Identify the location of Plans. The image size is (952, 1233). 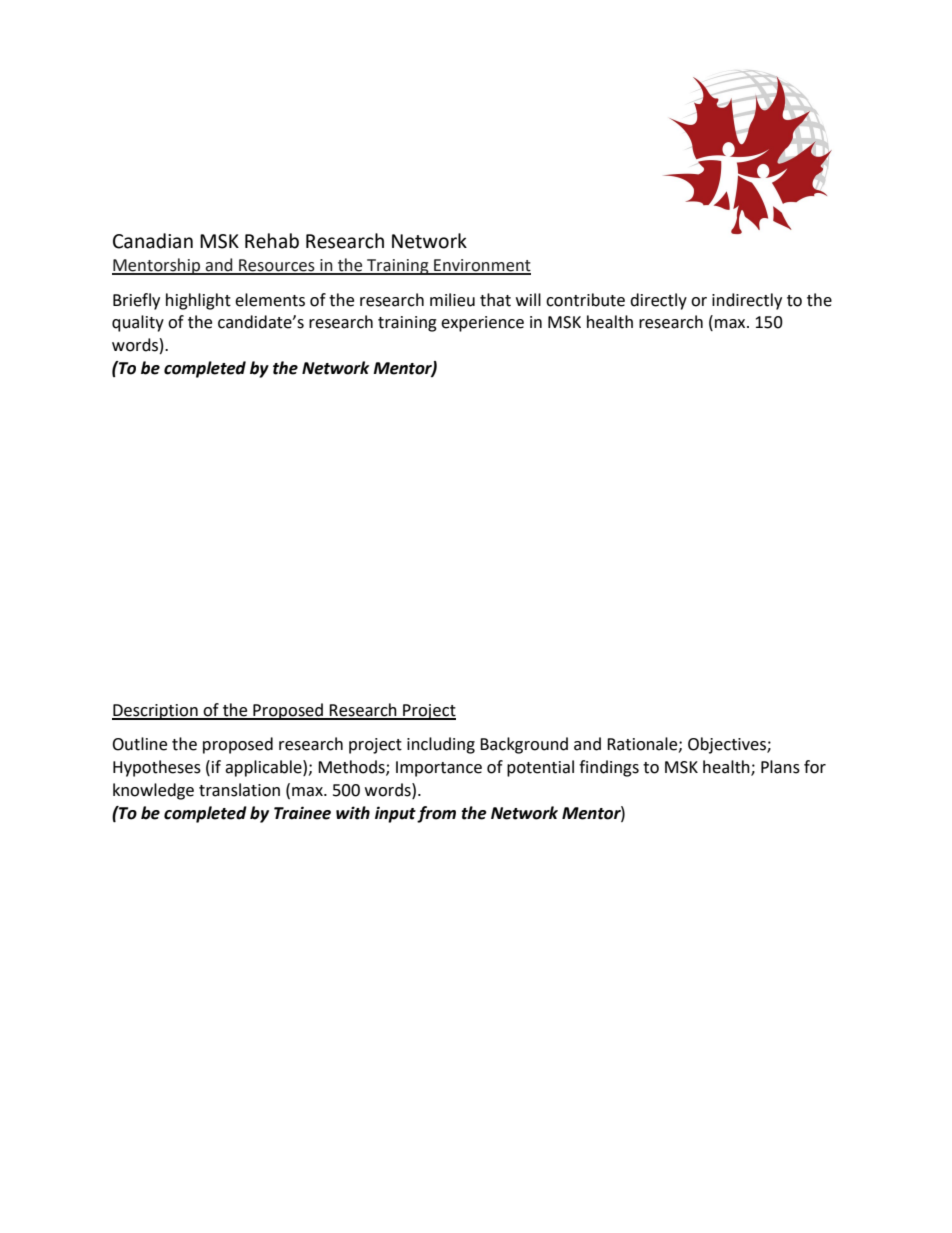
(780, 767).
